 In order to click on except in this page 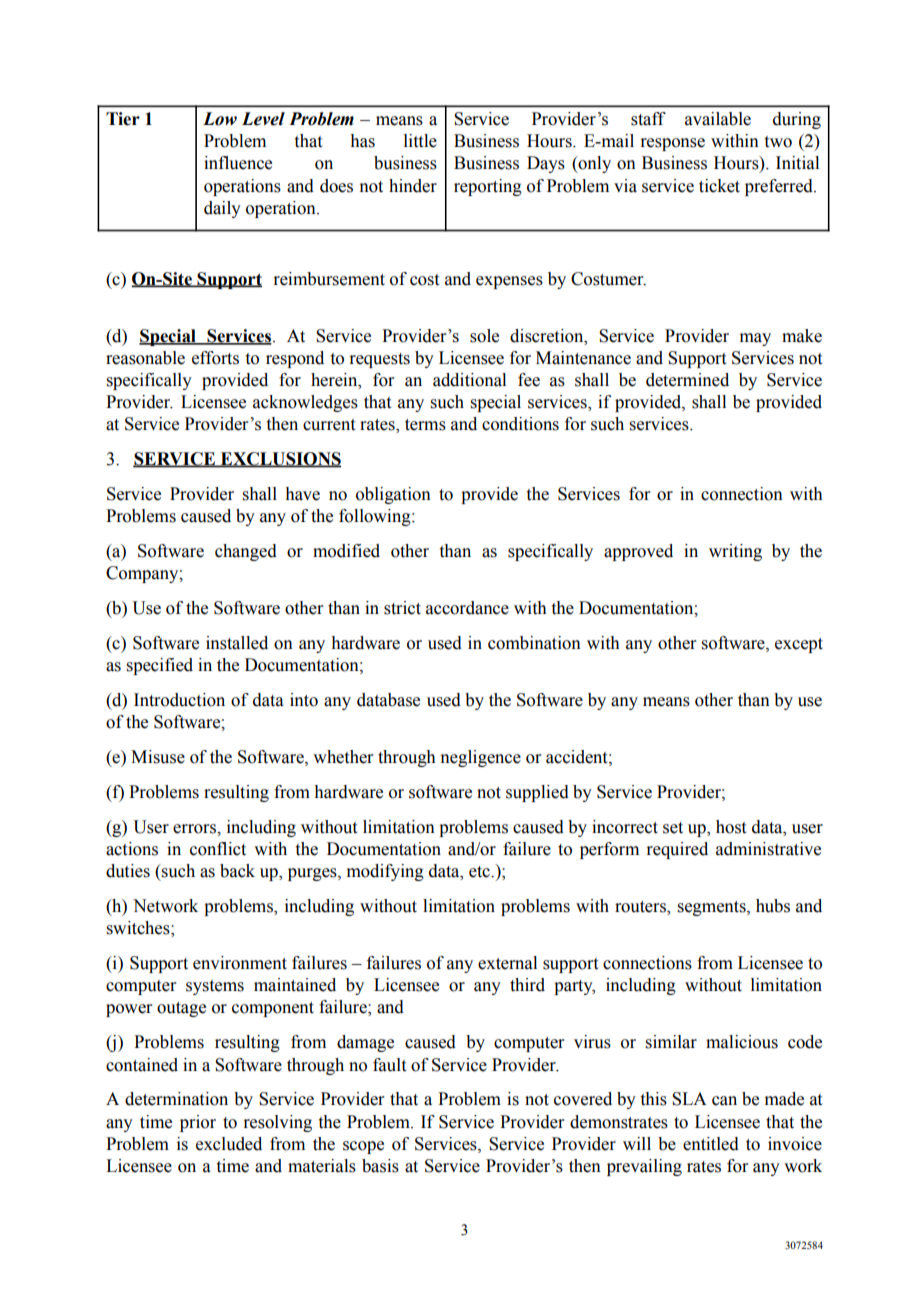, I will do `click(799, 645)`.
